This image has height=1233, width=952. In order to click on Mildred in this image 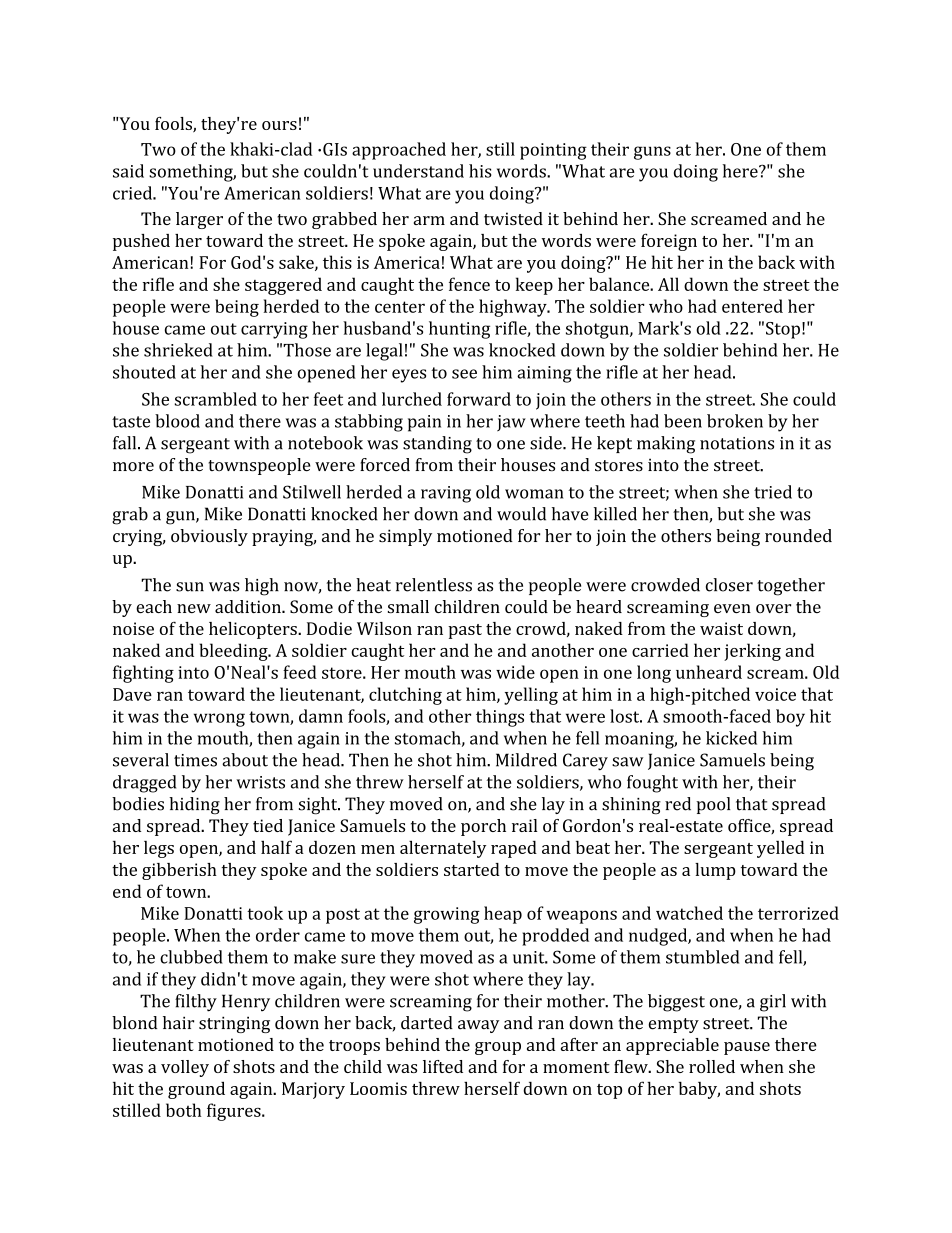, I will do `click(526, 760)`.
